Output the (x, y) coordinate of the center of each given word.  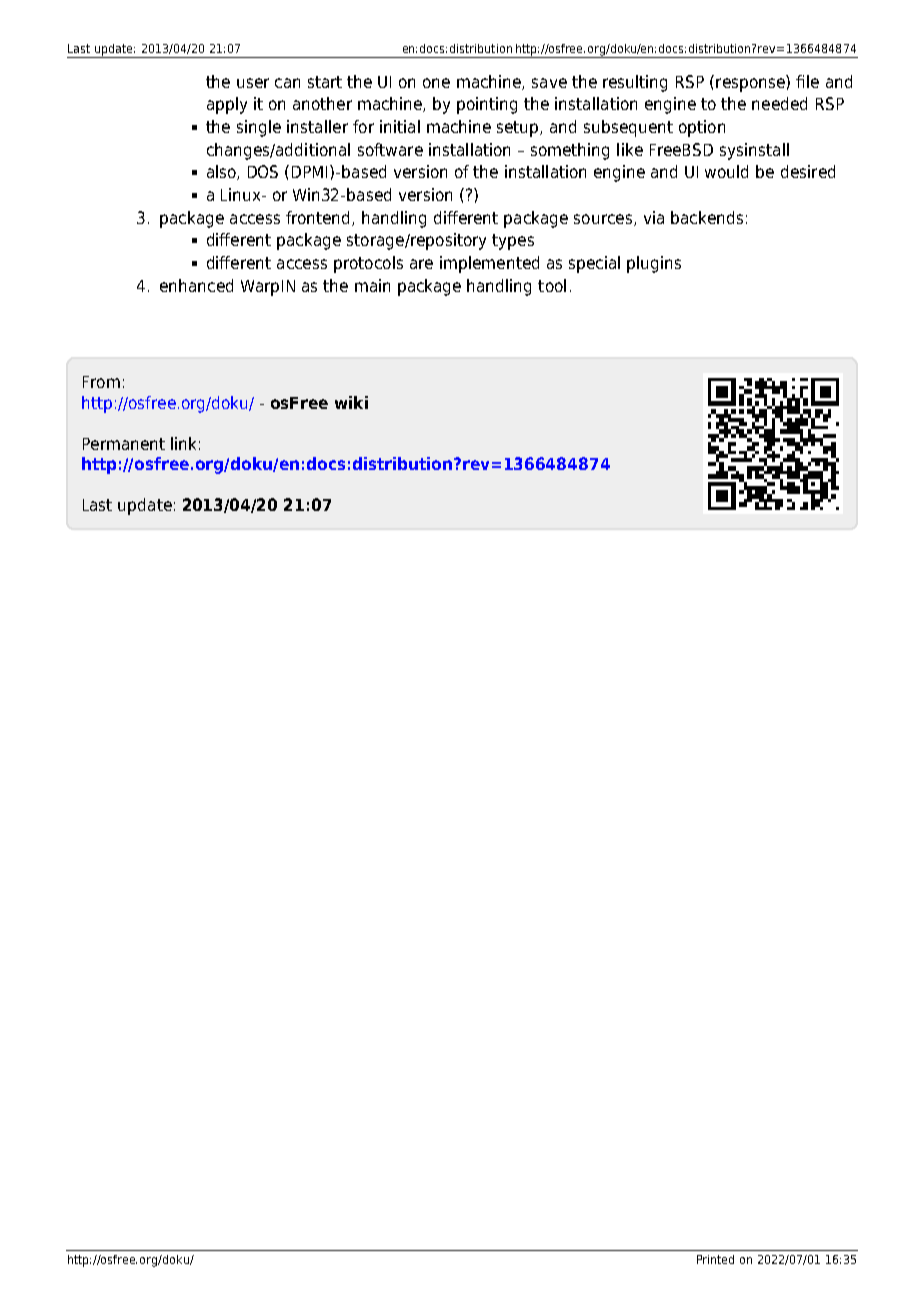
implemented (489, 264)
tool (552, 285)
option (702, 128)
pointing (487, 105)
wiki (351, 402)
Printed (715, 1259)
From (101, 382)
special (594, 264)
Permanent (124, 444)
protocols (368, 264)
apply (227, 105)
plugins (654, 264)
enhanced (196, 285)
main (372, 285)
